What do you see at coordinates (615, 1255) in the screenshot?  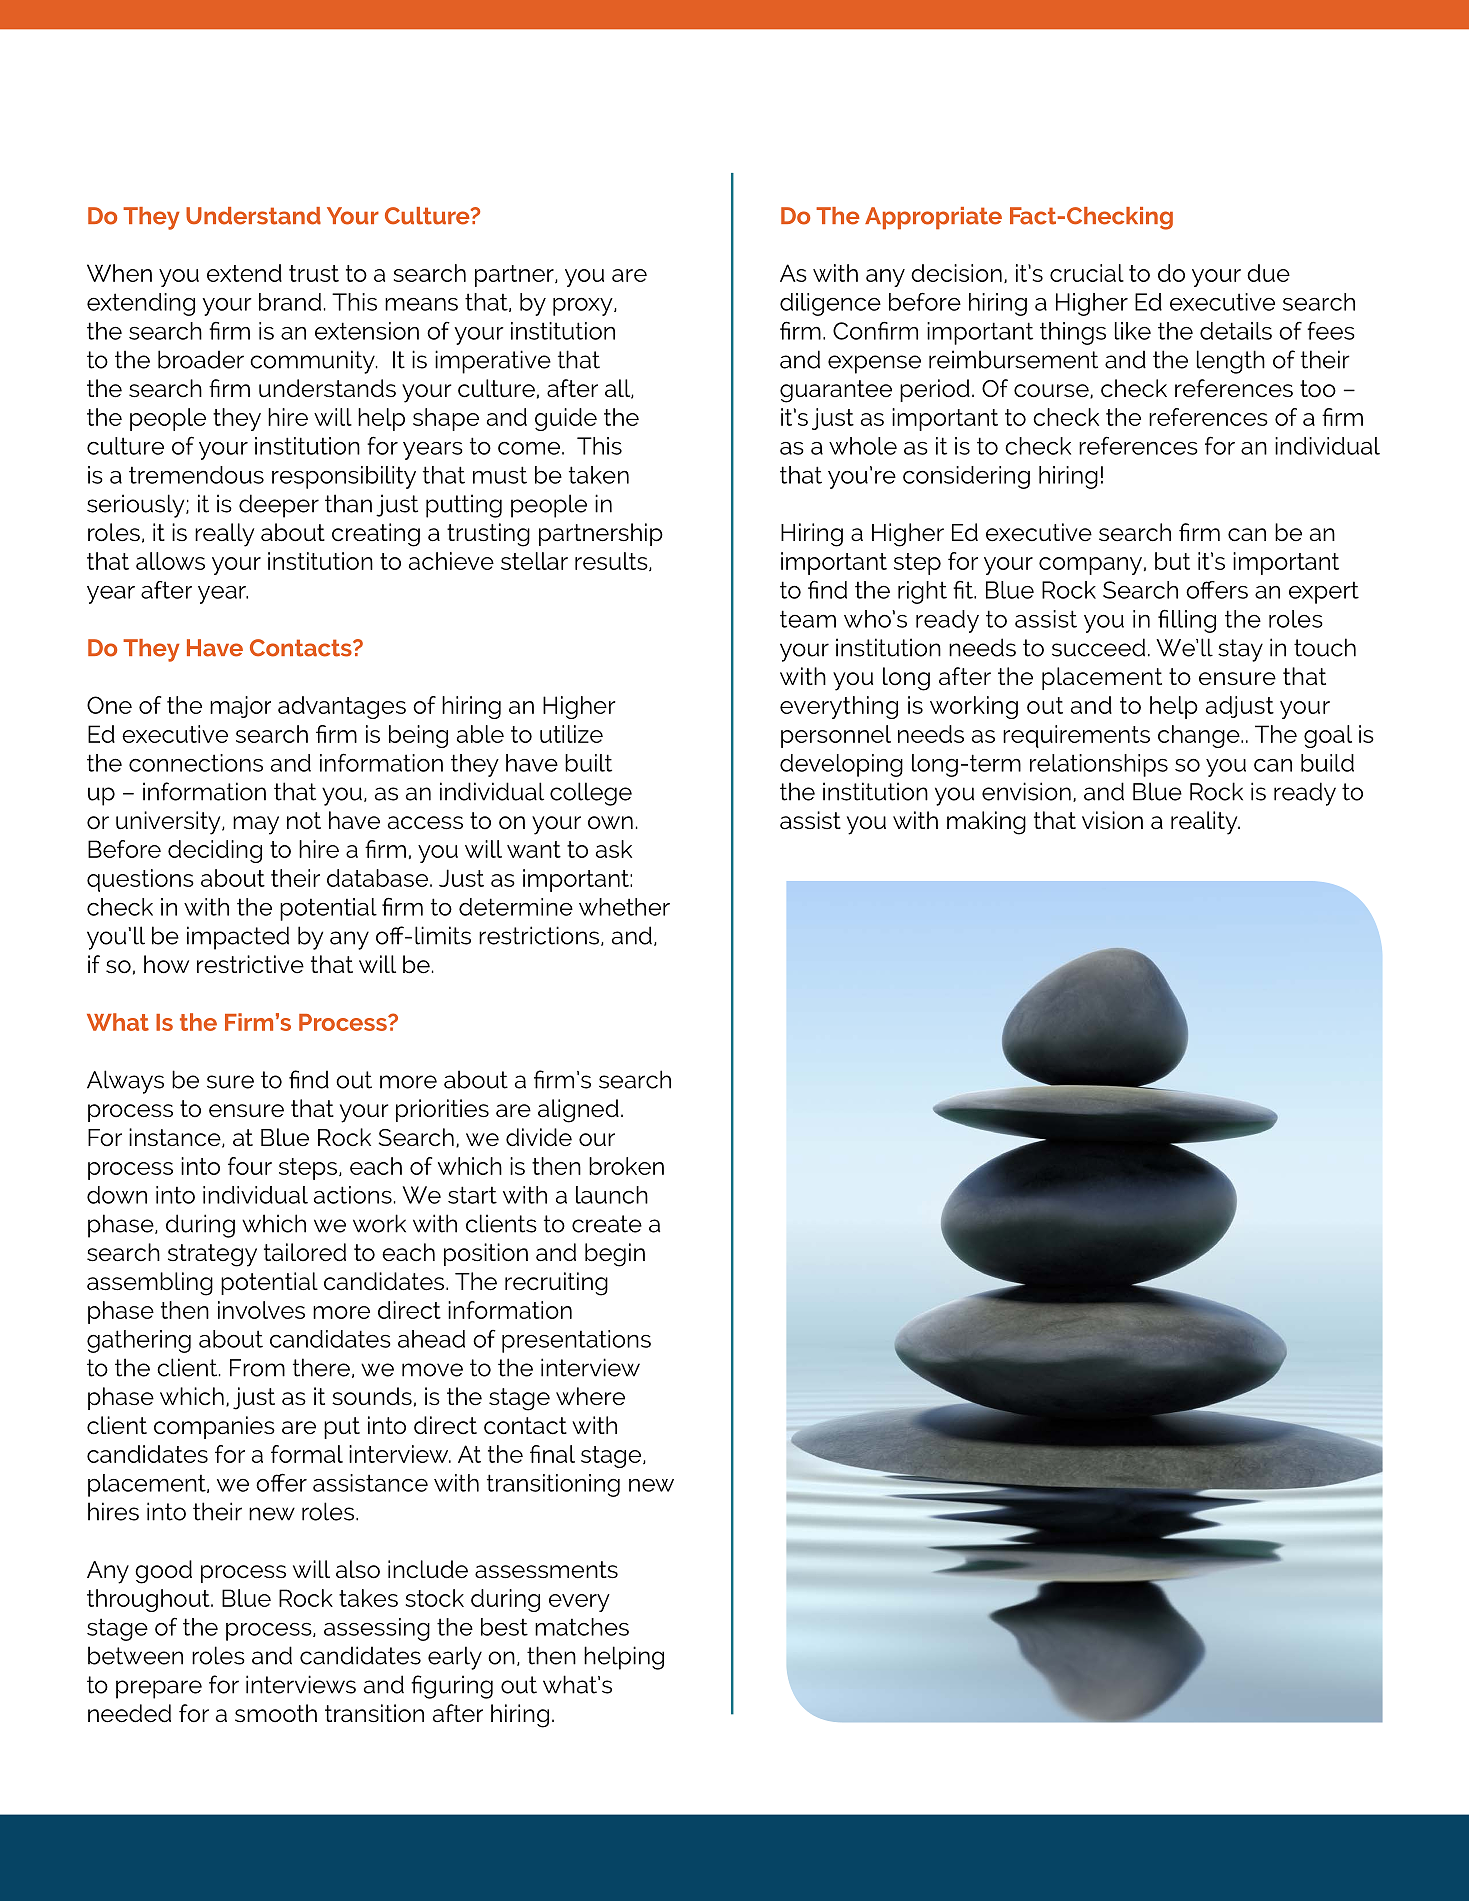 I see `begin` at bounding box center [615, 1255].
